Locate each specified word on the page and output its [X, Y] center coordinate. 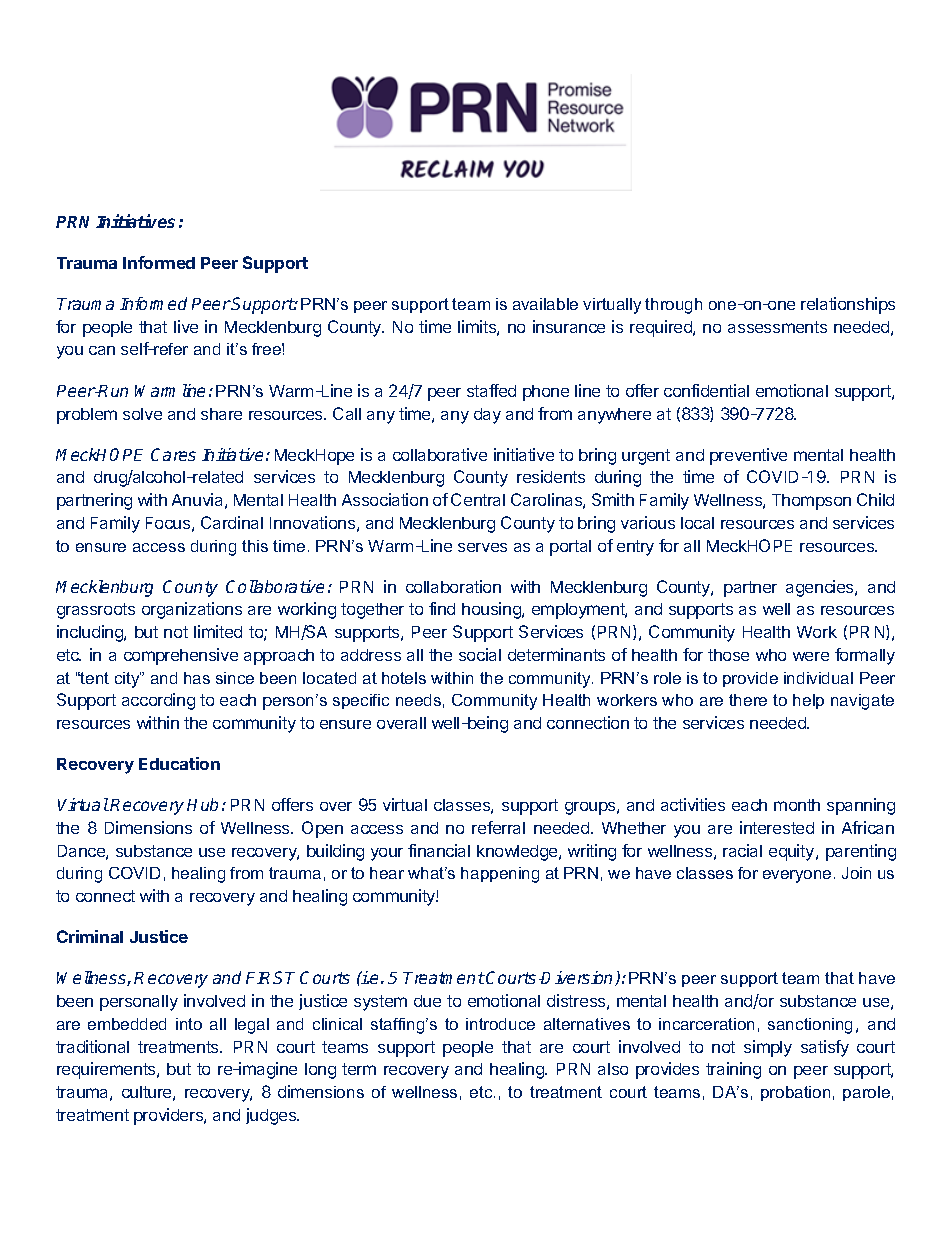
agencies [821, 588]
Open [322, 829]
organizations [192, 610]
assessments [777, 327]
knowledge [518, 853]
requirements [107, 1070]
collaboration [453, 586]
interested [777, 827]
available [545, 304]
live [186, 326]
